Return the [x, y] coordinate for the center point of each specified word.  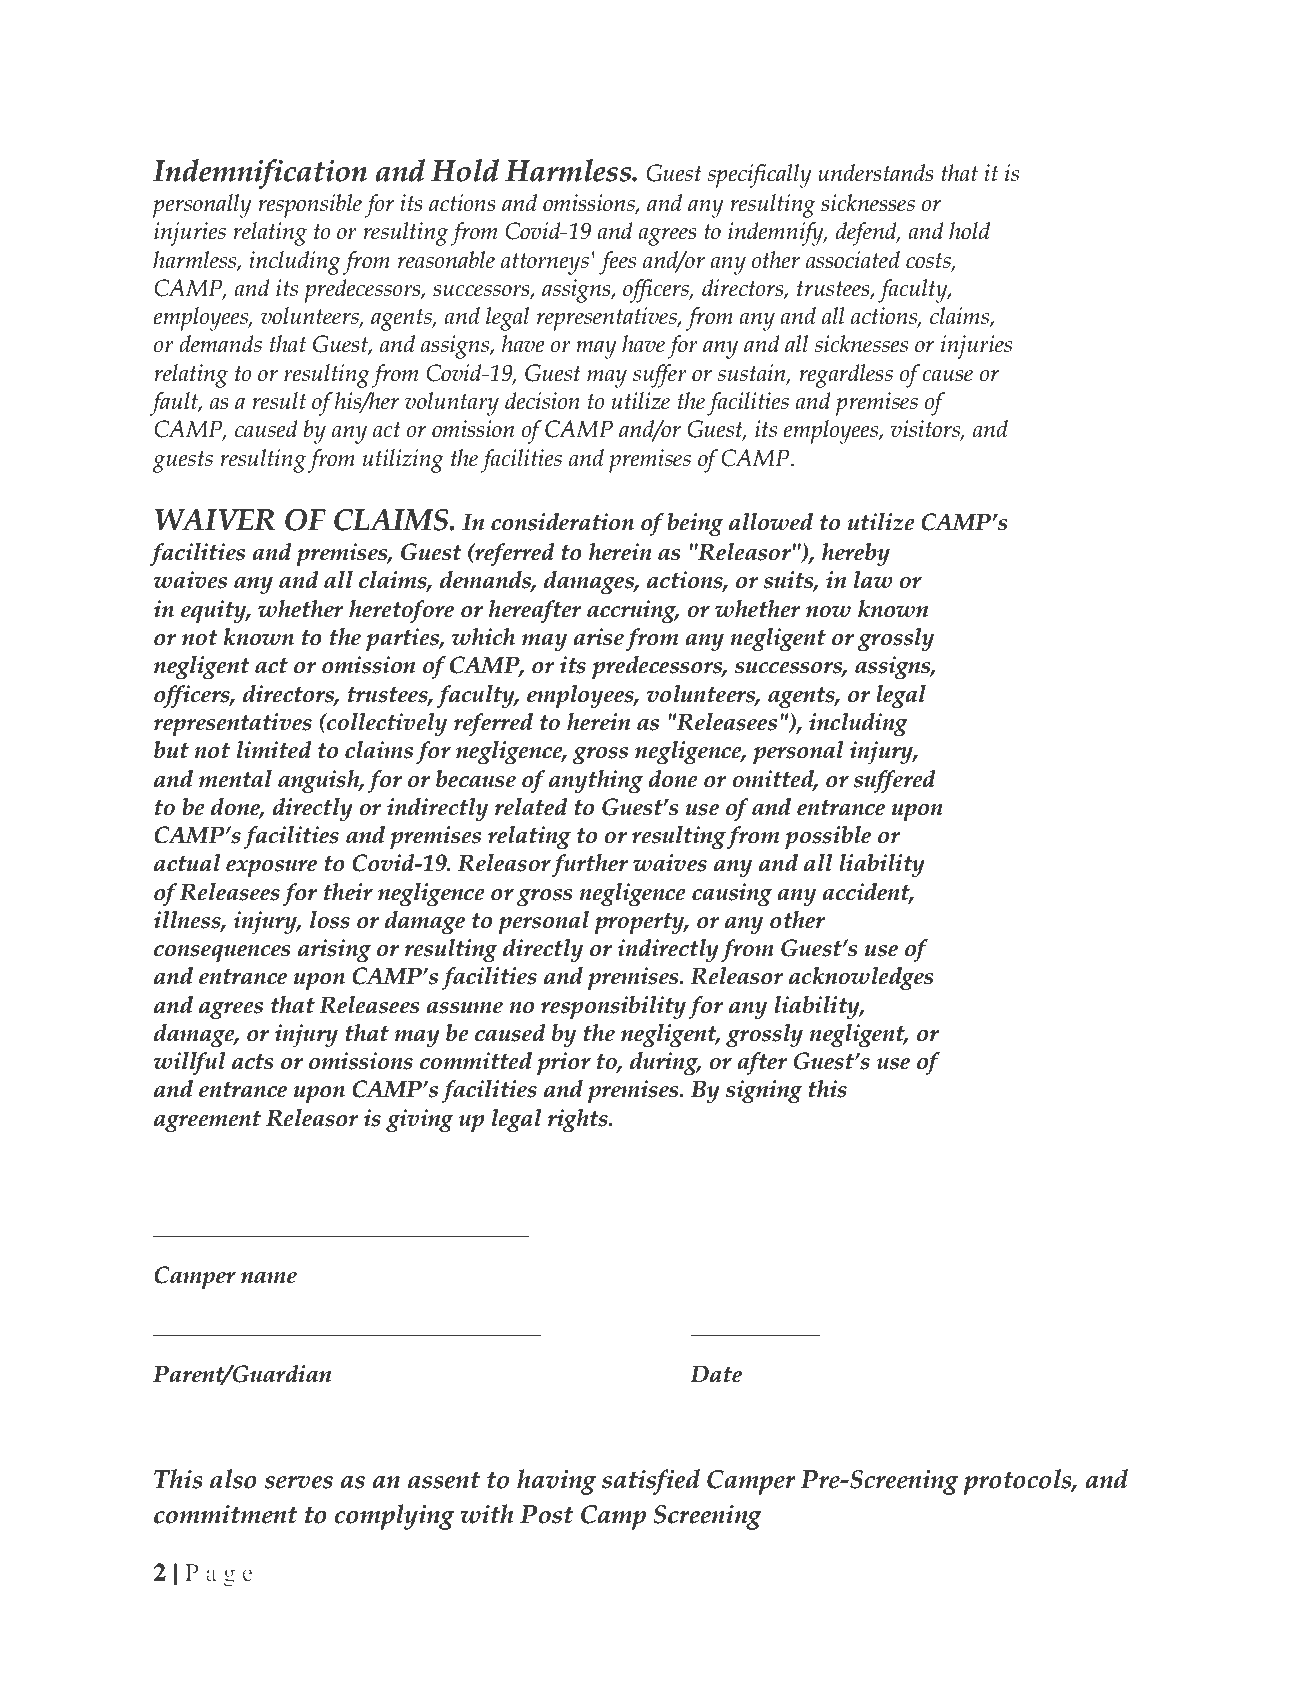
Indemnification [260, 174]
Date [716, 1374]
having [556, 1482]
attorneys [545, 264]
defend [867, 234]
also [233, 1479]
